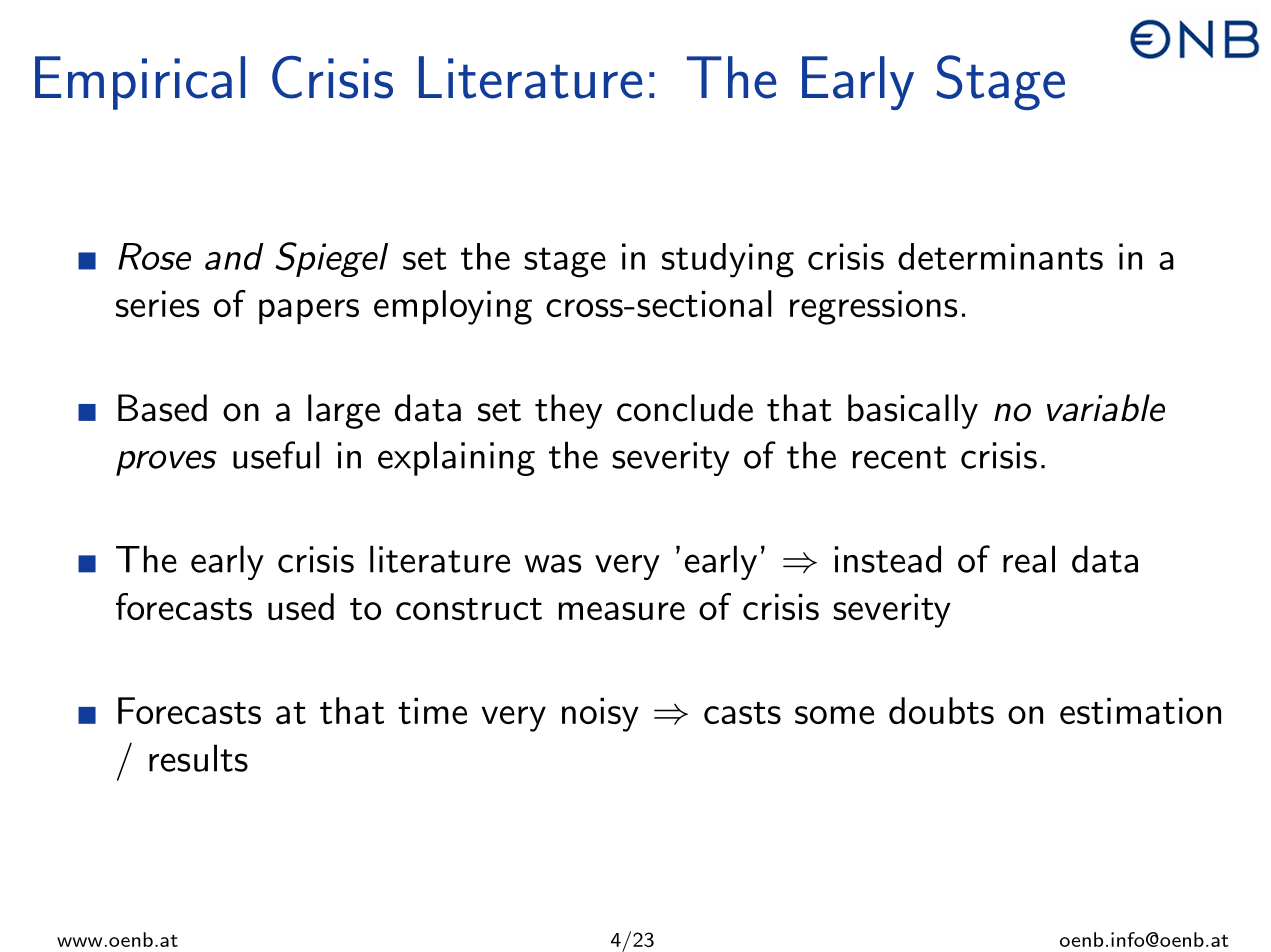 The height and width of the screenshot is (952, 1271). I want to click on large, so click(344, 411).
